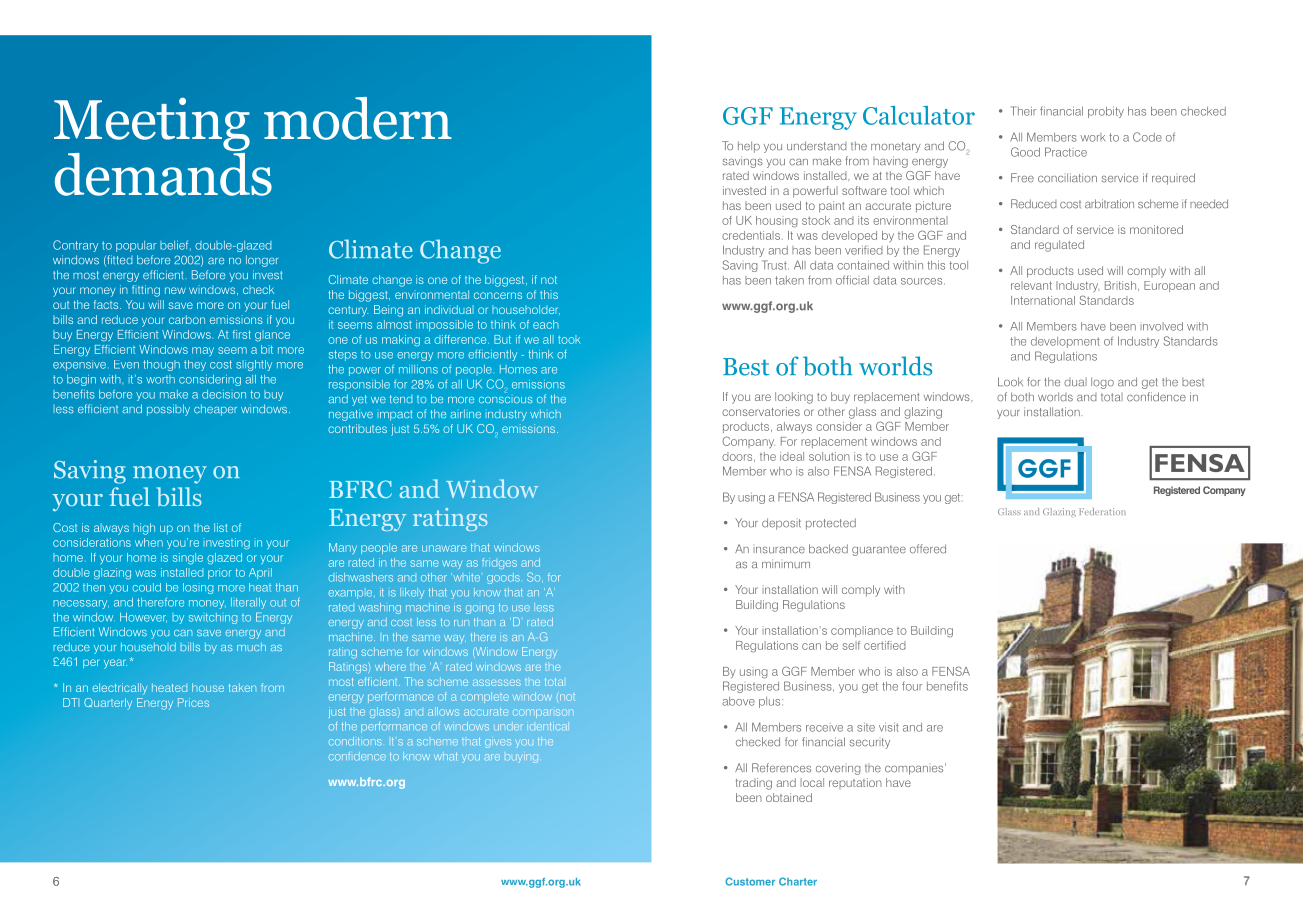 This screenshot has height=924, width=1303. What do you see at coordinates (1093, 137) in the screenshot?
I see `work` at bounding box center [1093, 137].
